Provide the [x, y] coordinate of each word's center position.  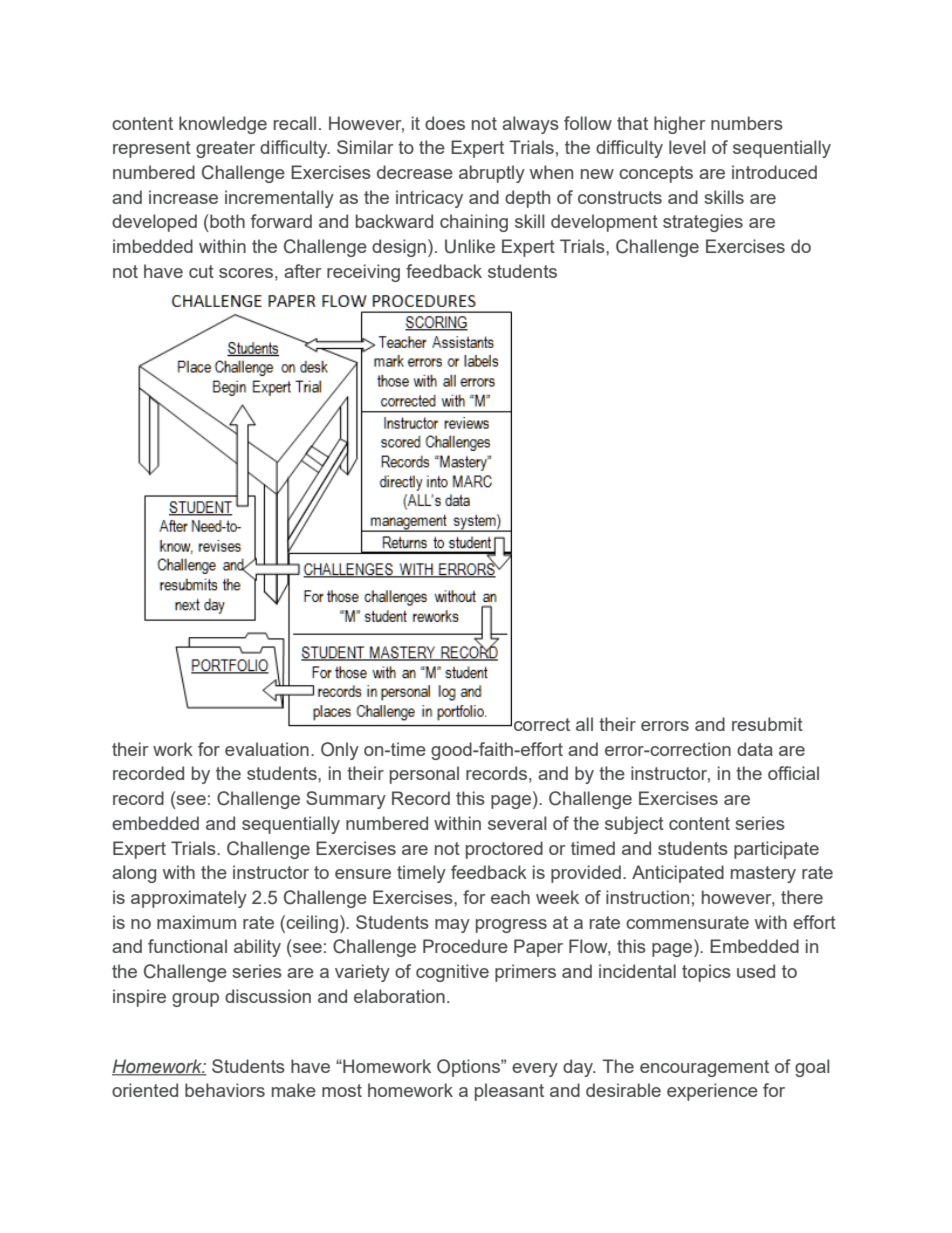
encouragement [704, 1068]
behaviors [225, 1090]
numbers [747, 123]
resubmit [767, 724]
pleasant [509, 1092]
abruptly [492, 174]
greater [225, 149]
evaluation [267, 749]
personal [424, 775]
